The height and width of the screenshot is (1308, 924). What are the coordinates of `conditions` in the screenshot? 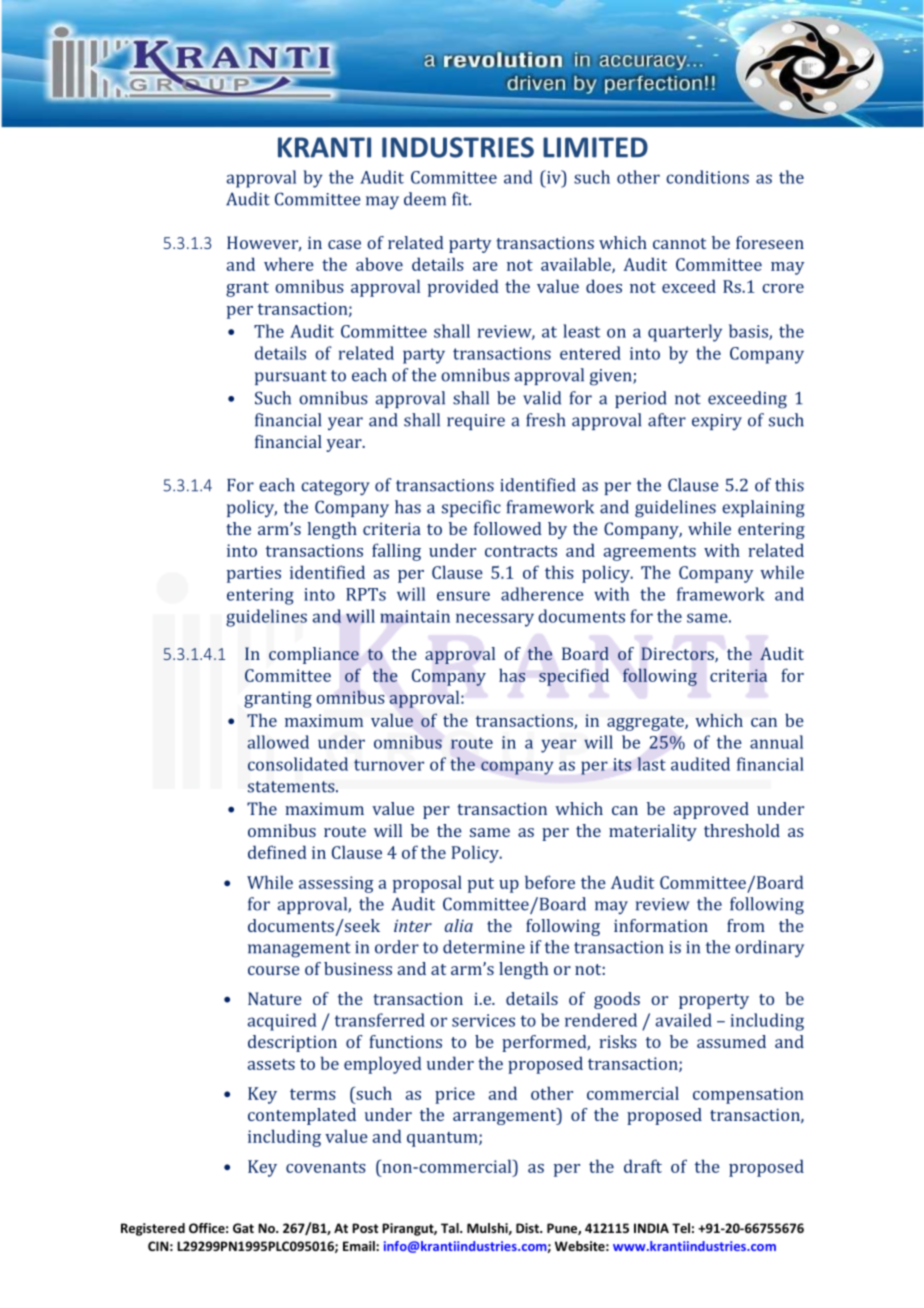 It's located at (707, 177).
